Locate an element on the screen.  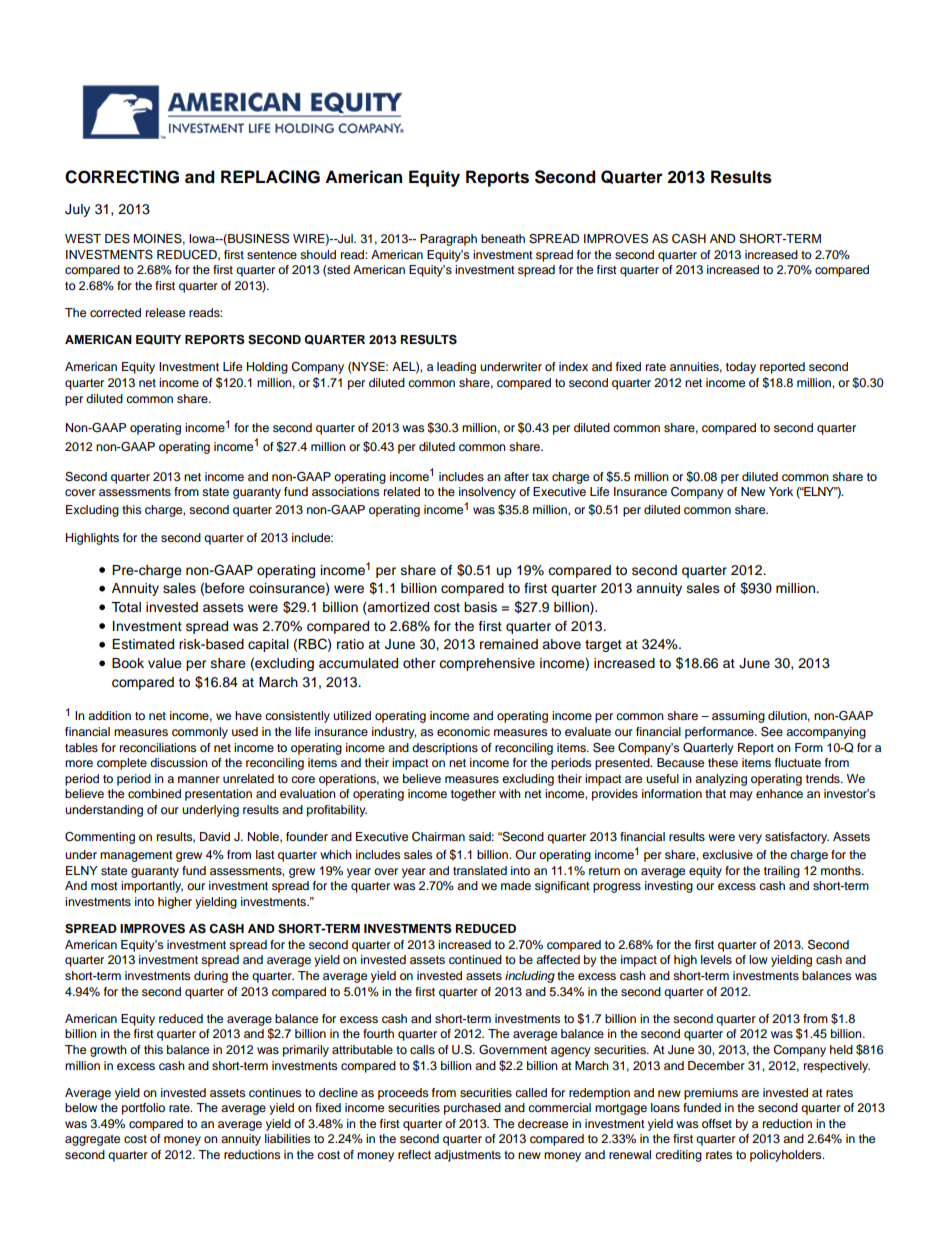
CORRECTING is located at coordinates (122, 177).
